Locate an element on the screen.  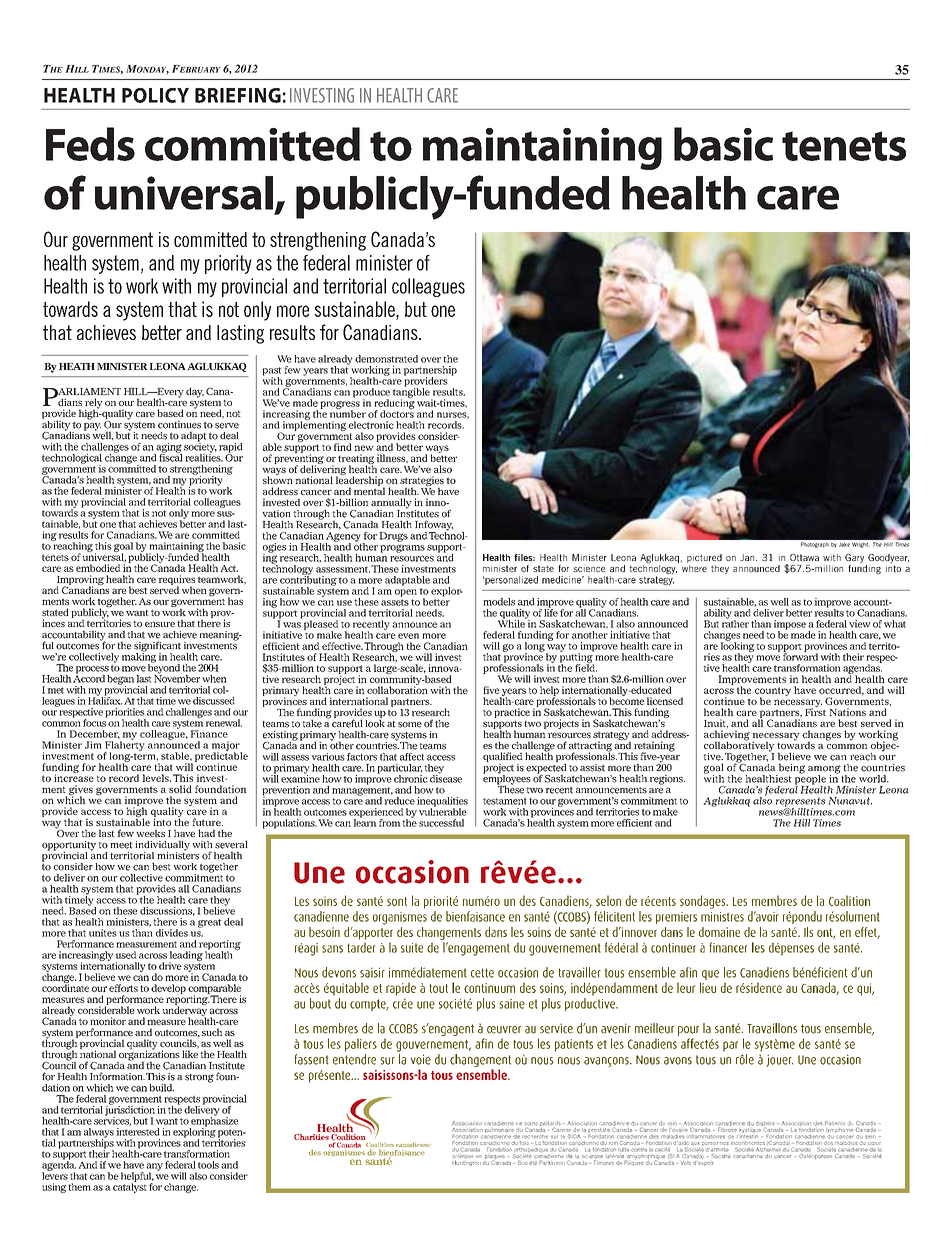
inequalities is located at coordinates (442, 803).
